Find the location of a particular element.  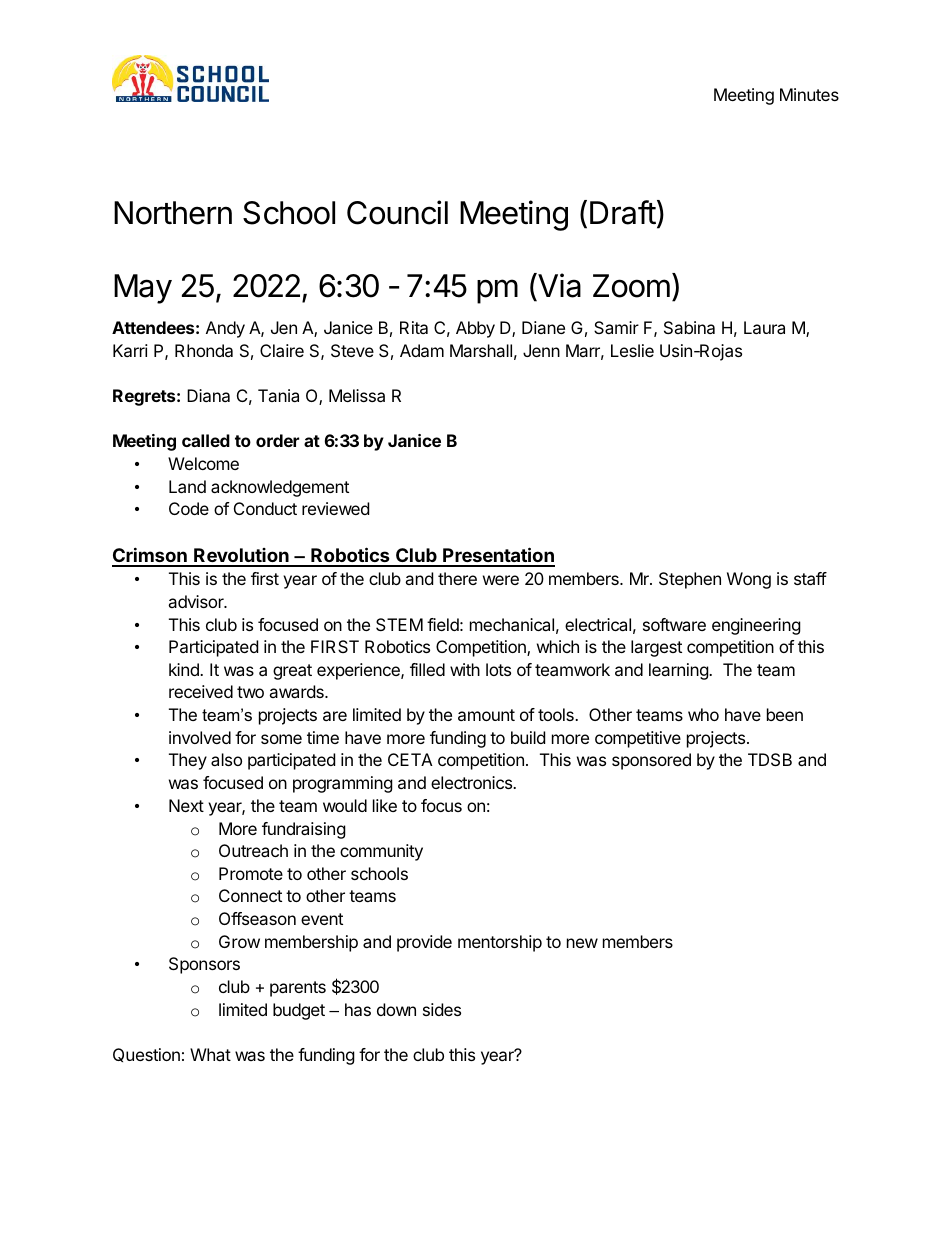

amount is located at coordinates (486, 715).
